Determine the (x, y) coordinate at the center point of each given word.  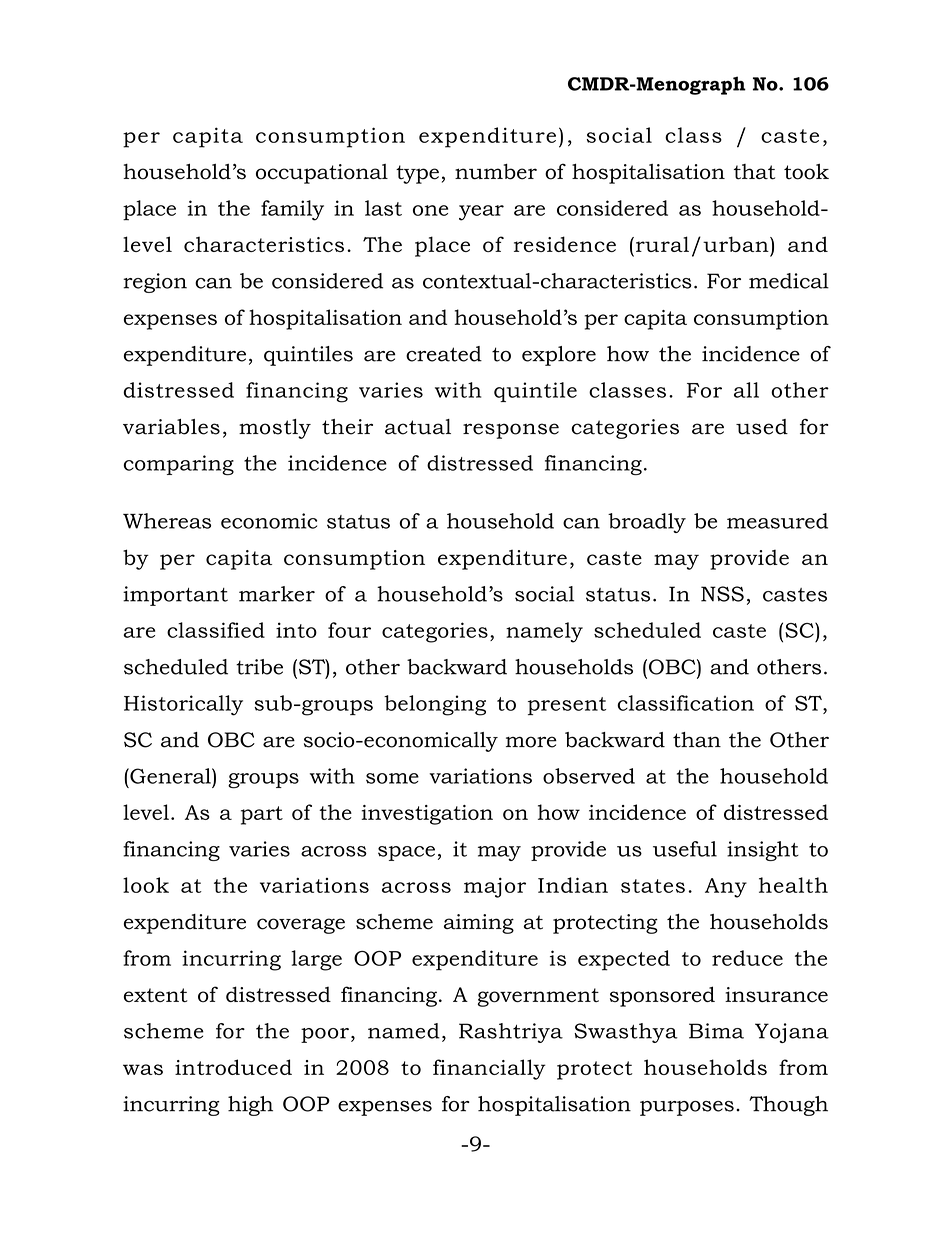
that (754, 172)
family (292, 210)
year (481, 213)
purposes (687, 1108)
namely (544, 632)
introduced (233, 1067)
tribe (259, 667)
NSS (722, 594)
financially (489, 1069)
